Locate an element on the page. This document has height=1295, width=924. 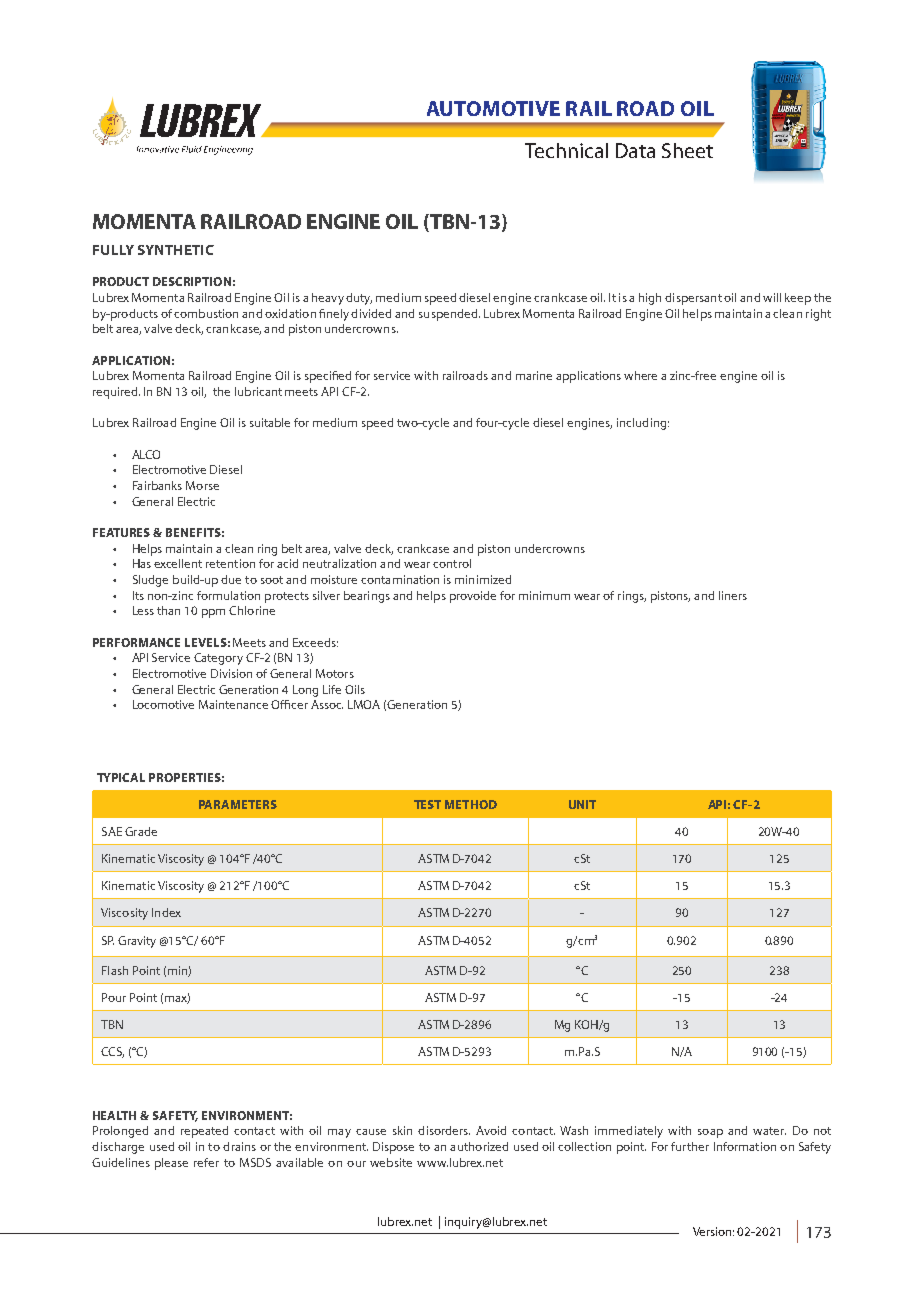
AUTOMOTIVE is located at coordinates (493, 108).
